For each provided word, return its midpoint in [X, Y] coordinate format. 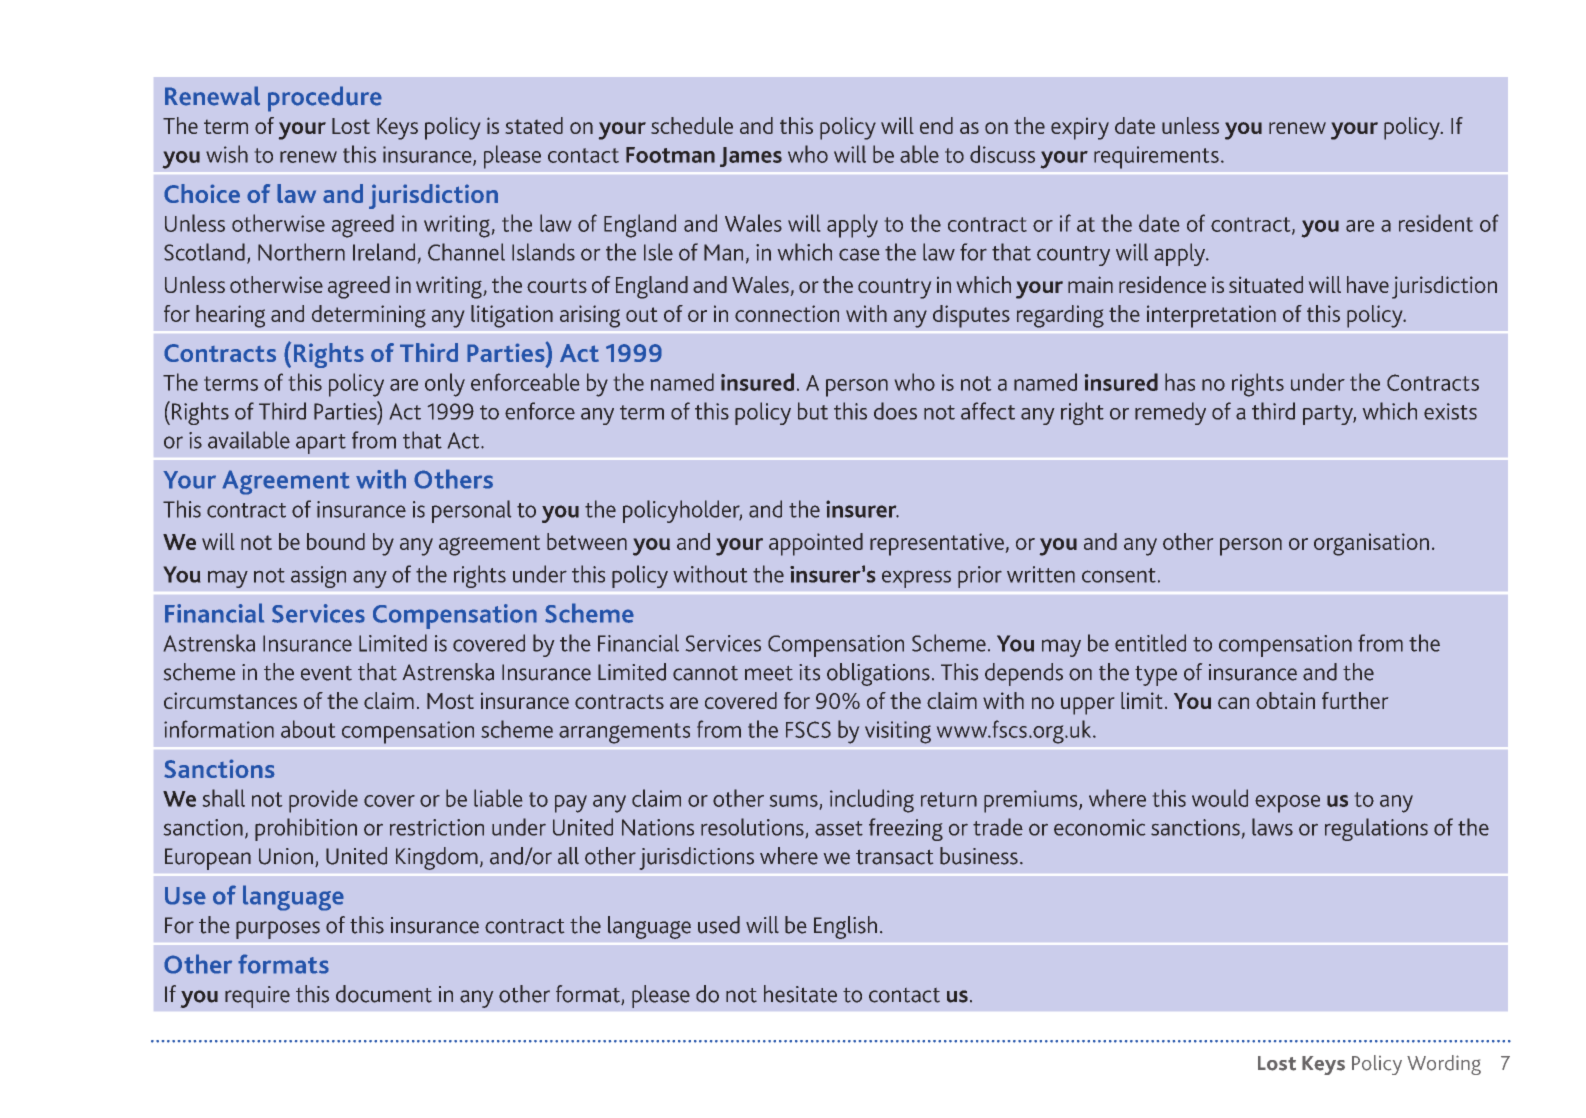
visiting [898, 732]
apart [321, 444]
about [308, 729]
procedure [325, 99]
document [384, 994]
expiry [1080, 129]
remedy [1170, 413]
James [751, 157]
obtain [1285, 700]
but [813, 411]
